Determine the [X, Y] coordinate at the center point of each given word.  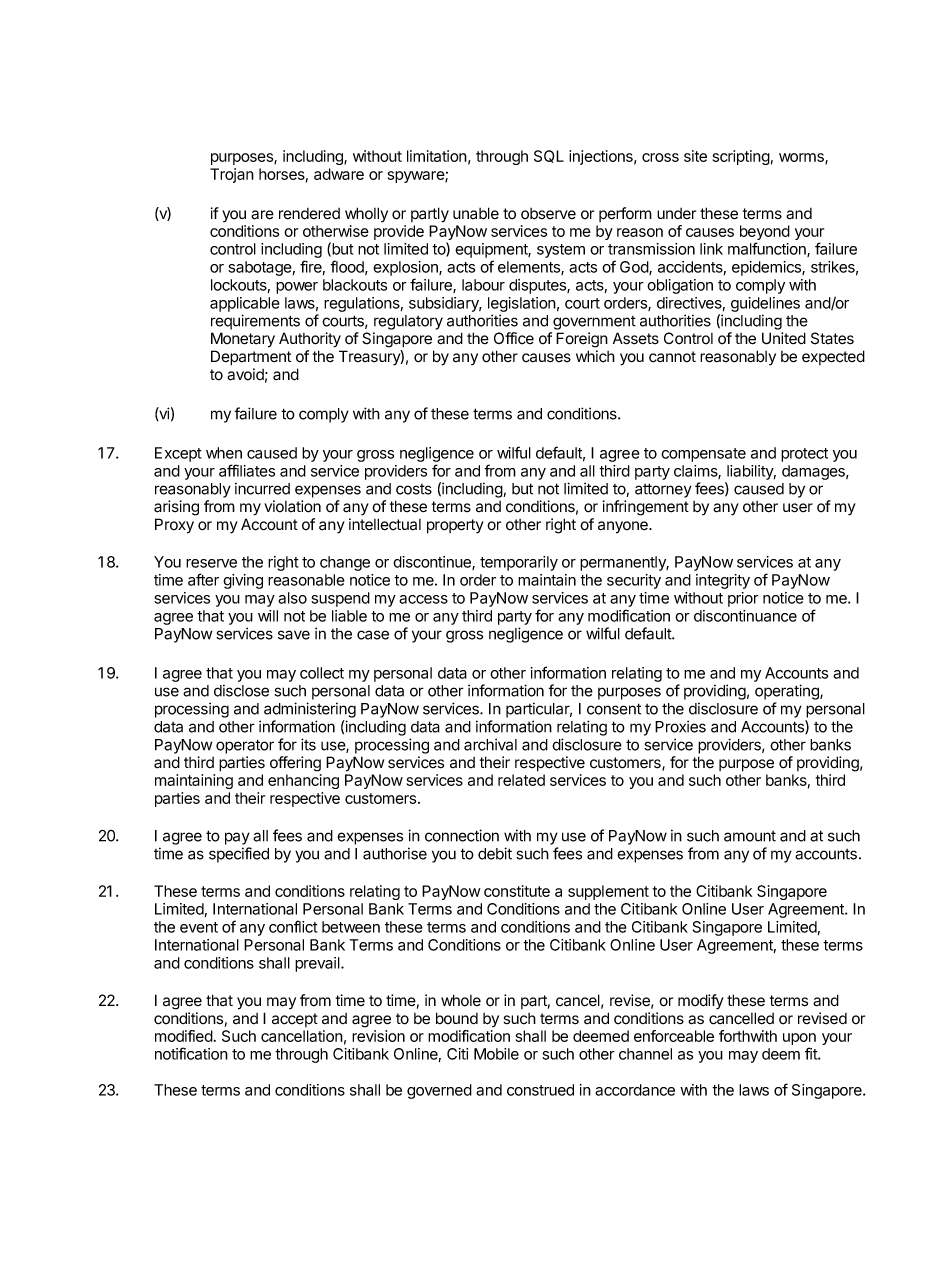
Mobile [496, 1054]
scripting [741, 157]
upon [799, 1039]
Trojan [232, 175]
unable [476, 213]
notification [191, 1053]
